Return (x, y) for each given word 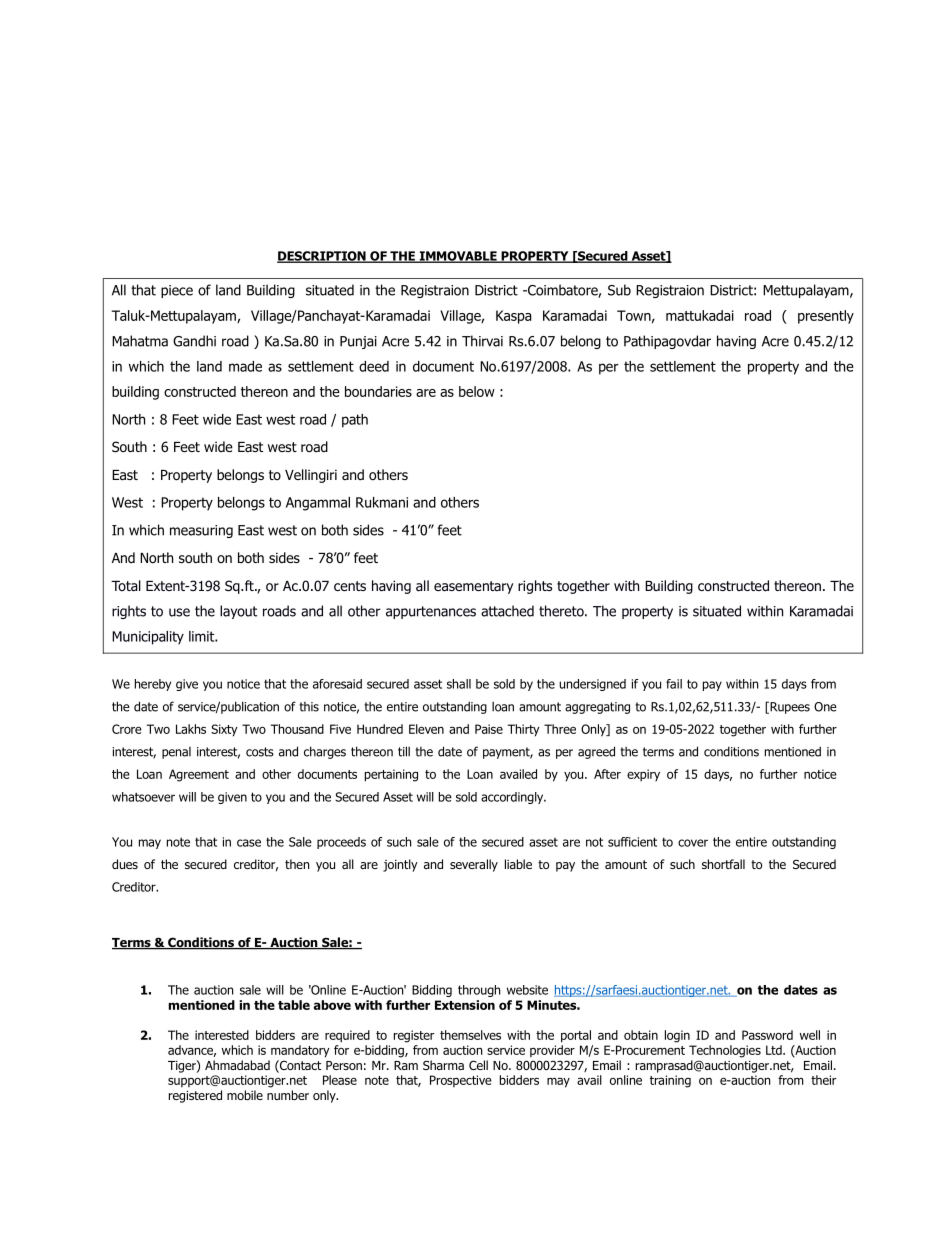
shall (459, 684)
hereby (153, 685)
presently (826, 317)
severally (474, 865)
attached (507, 611)
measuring (201, 531)
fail (674, 684)
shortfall (723, 864)
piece (177, 291)
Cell (478, 1065)
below (477, 391)
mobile (245, 1095)
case (249, 843)
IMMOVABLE (458, 257)
